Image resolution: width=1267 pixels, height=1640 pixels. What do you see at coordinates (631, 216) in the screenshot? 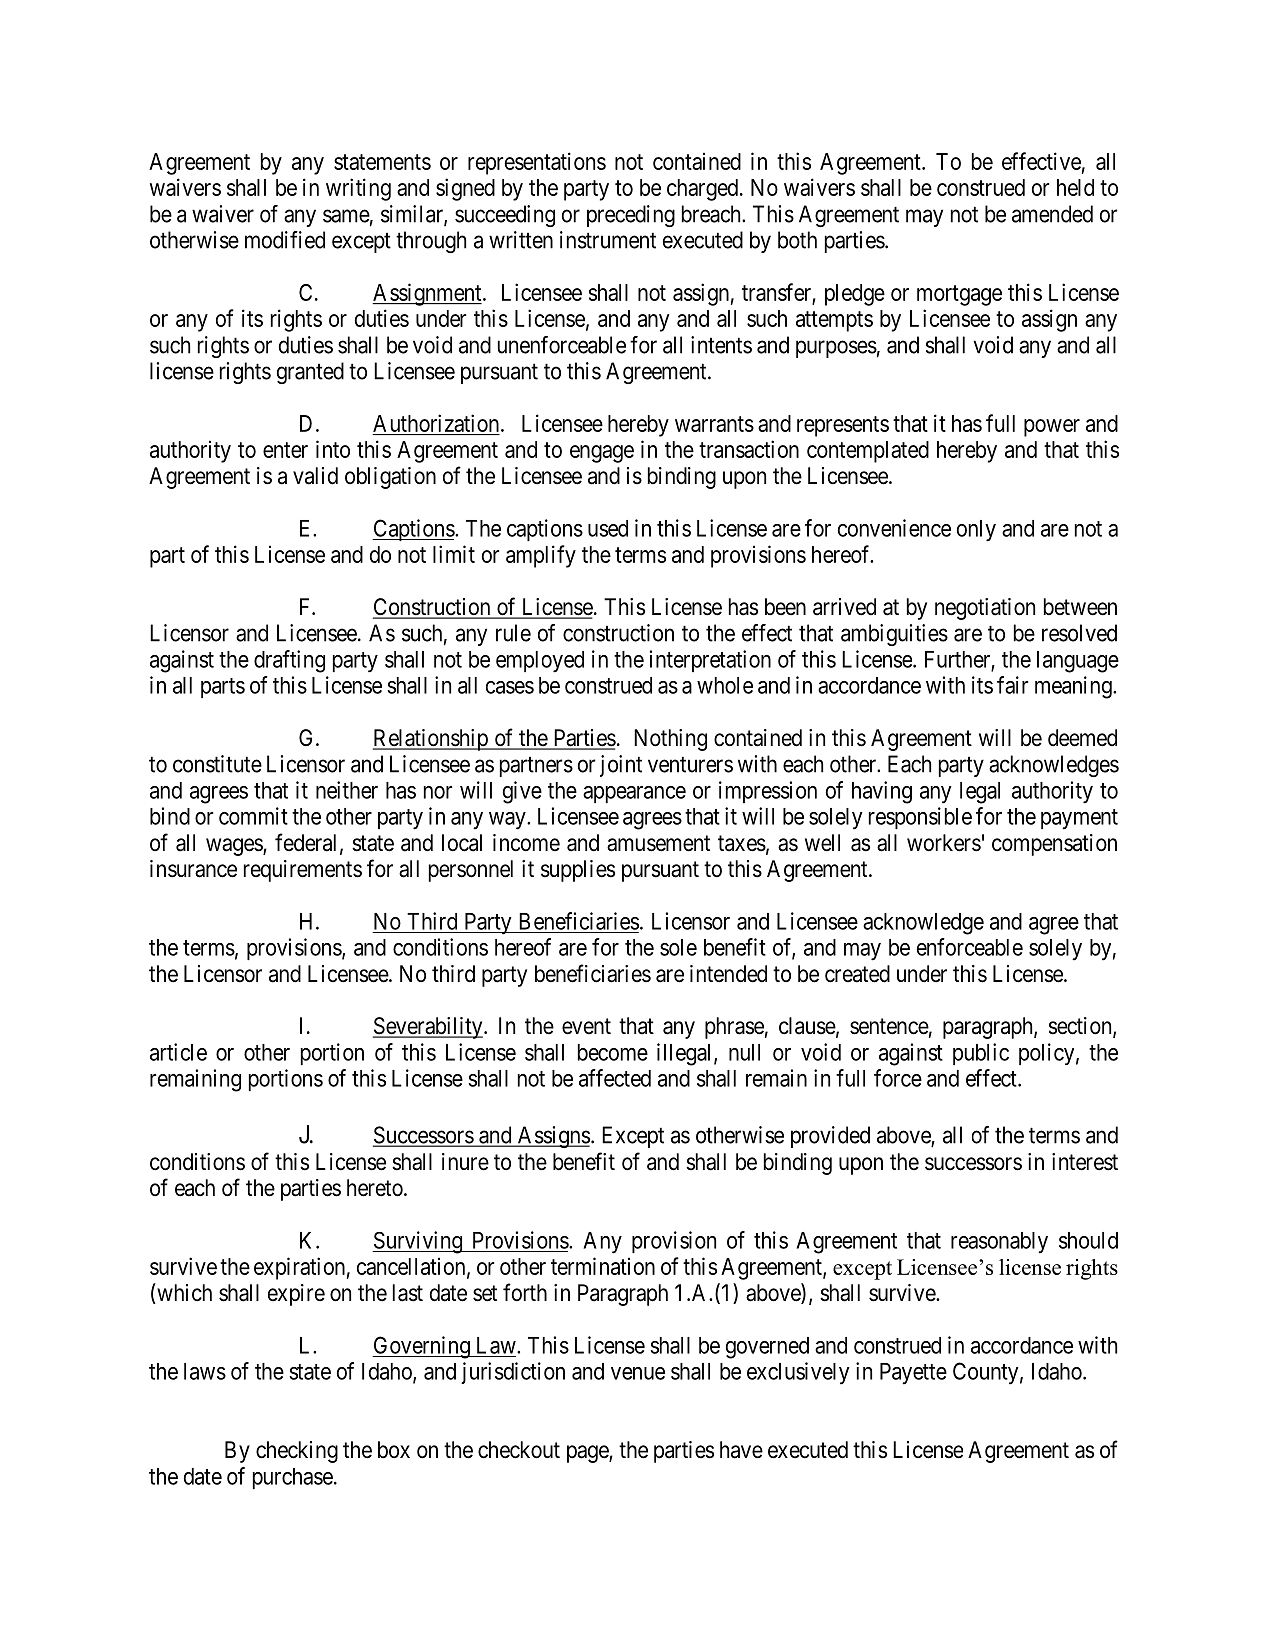
I see `preceding` at bounding box center [631, 216].
